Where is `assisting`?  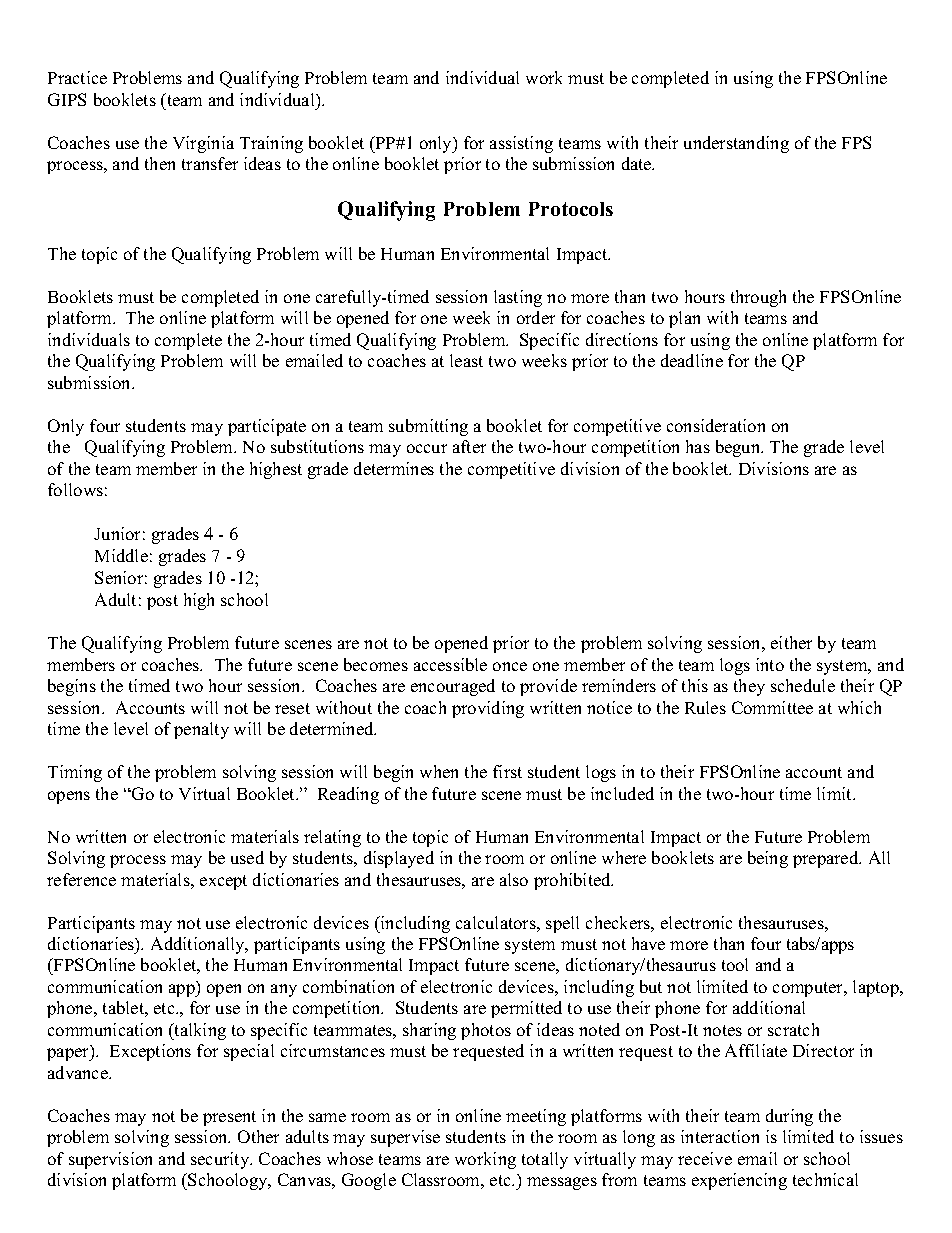
assisting is located at coordinates (521, 144).
